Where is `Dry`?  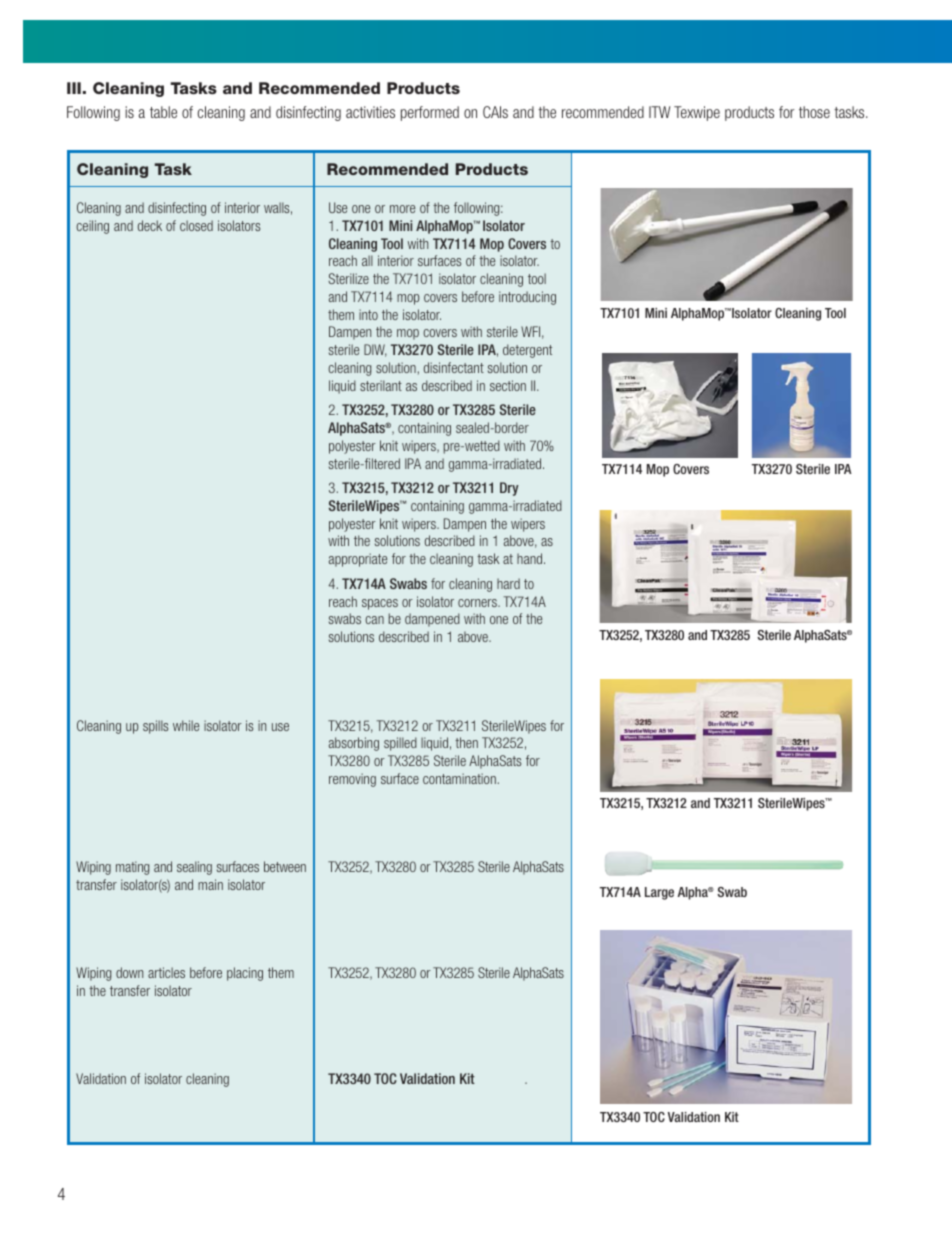
Dry is located at coordinates (509, 489).
